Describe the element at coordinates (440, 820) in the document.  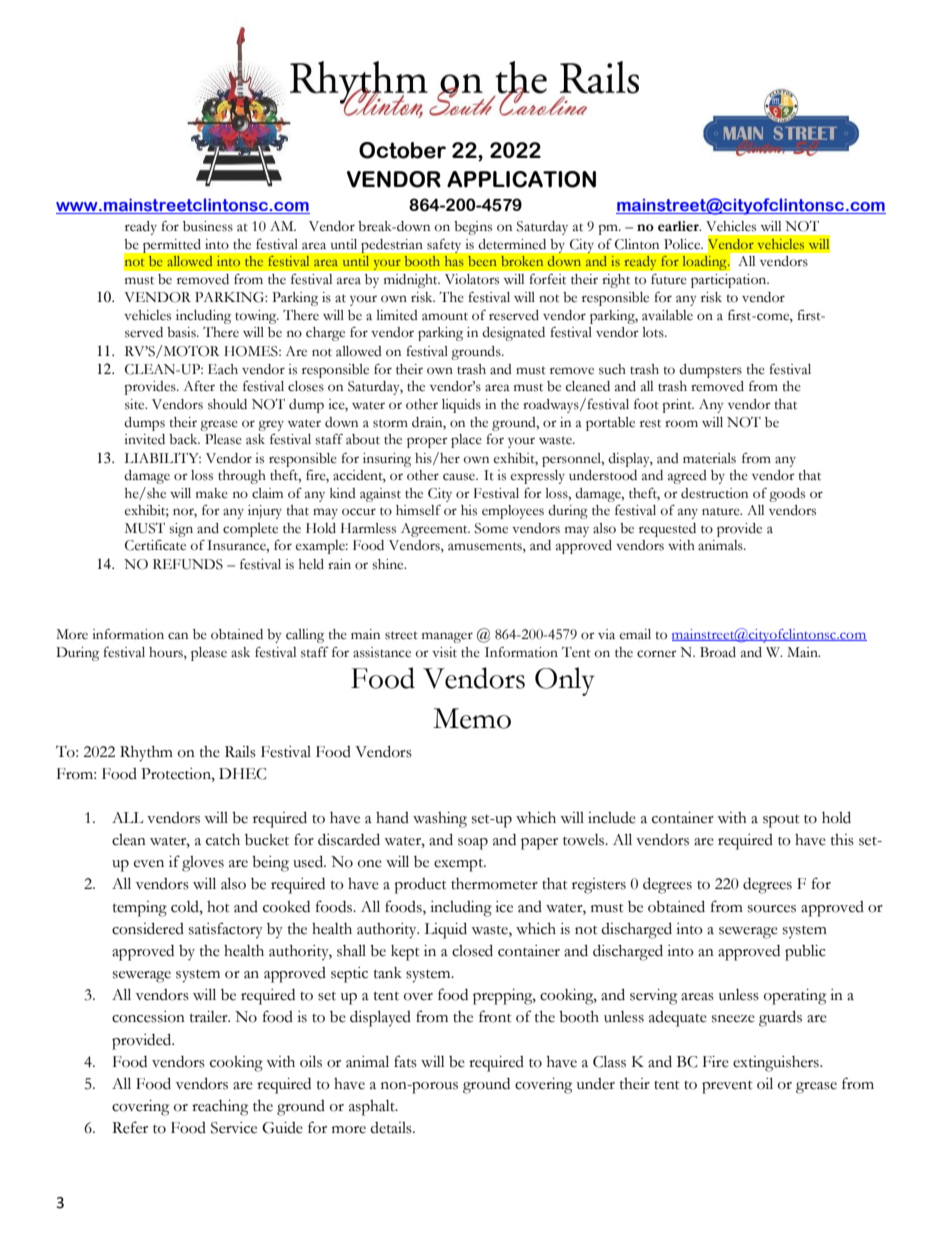
I see `washing` at that location.
